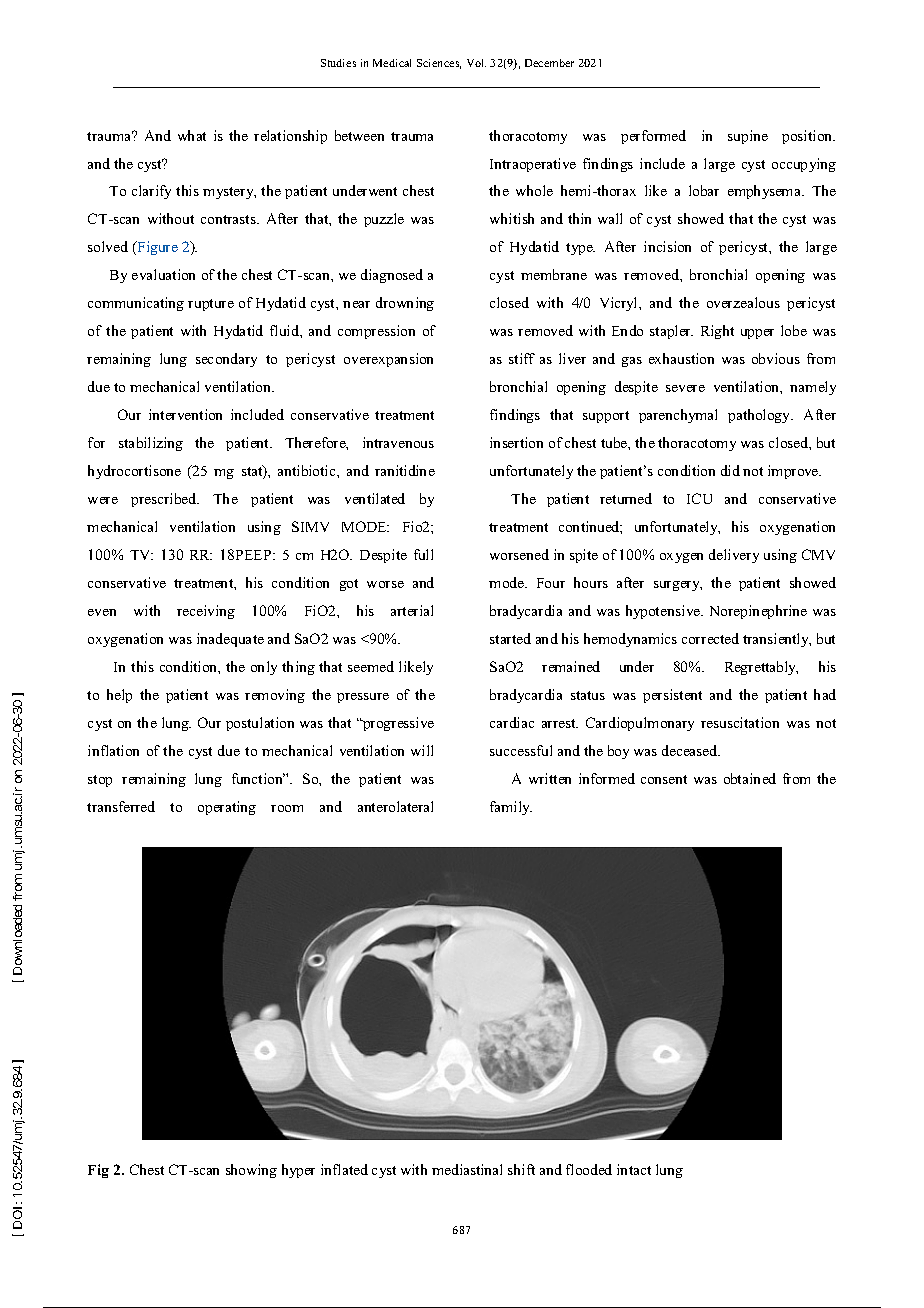 This screenshot has height=1308, width=924. What do you see at coordinates (206, 612) in the screenshot?
I see `receiving` at bounding box center [206, 612].
